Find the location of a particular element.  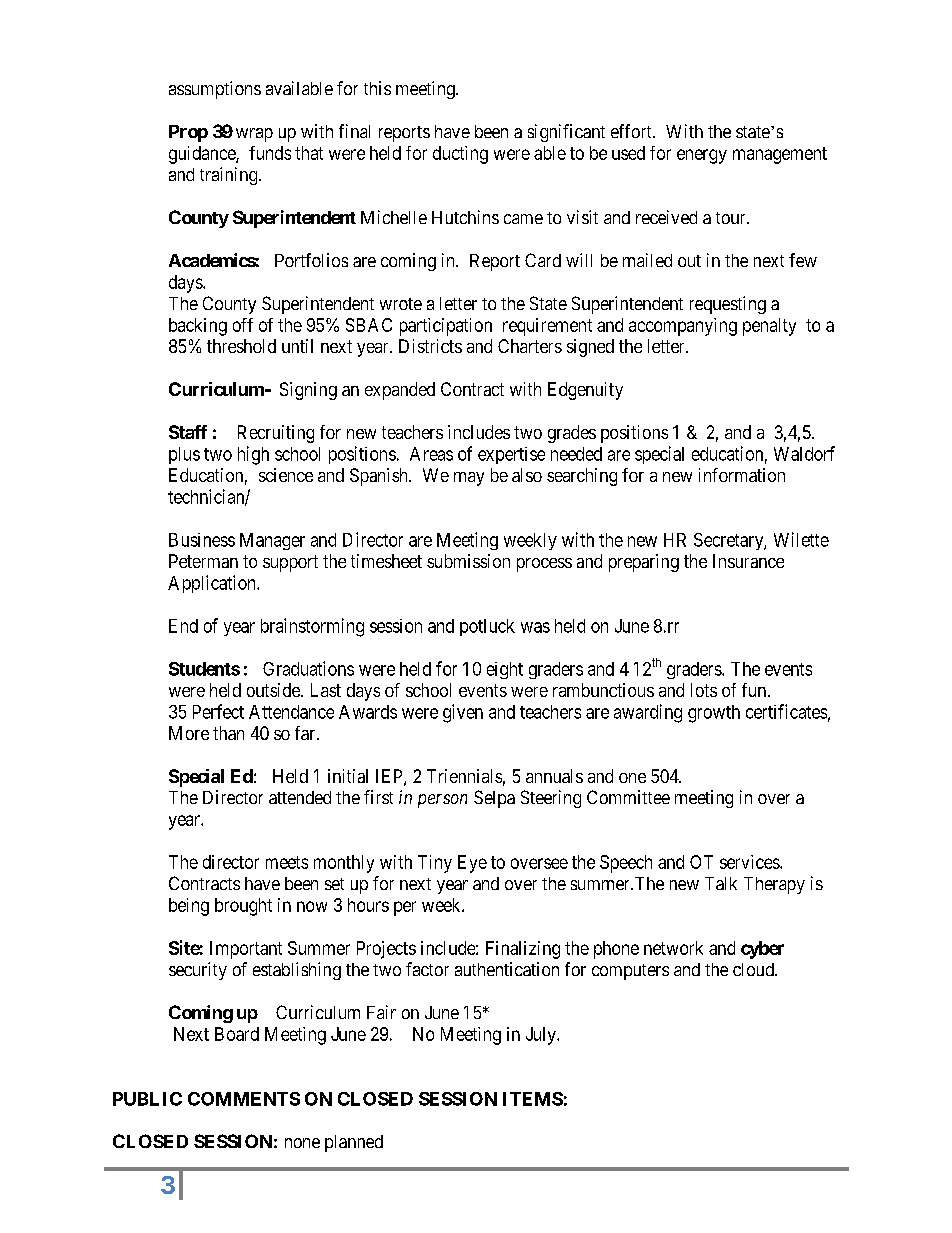

Districts is located at coordinates (430, 346).
